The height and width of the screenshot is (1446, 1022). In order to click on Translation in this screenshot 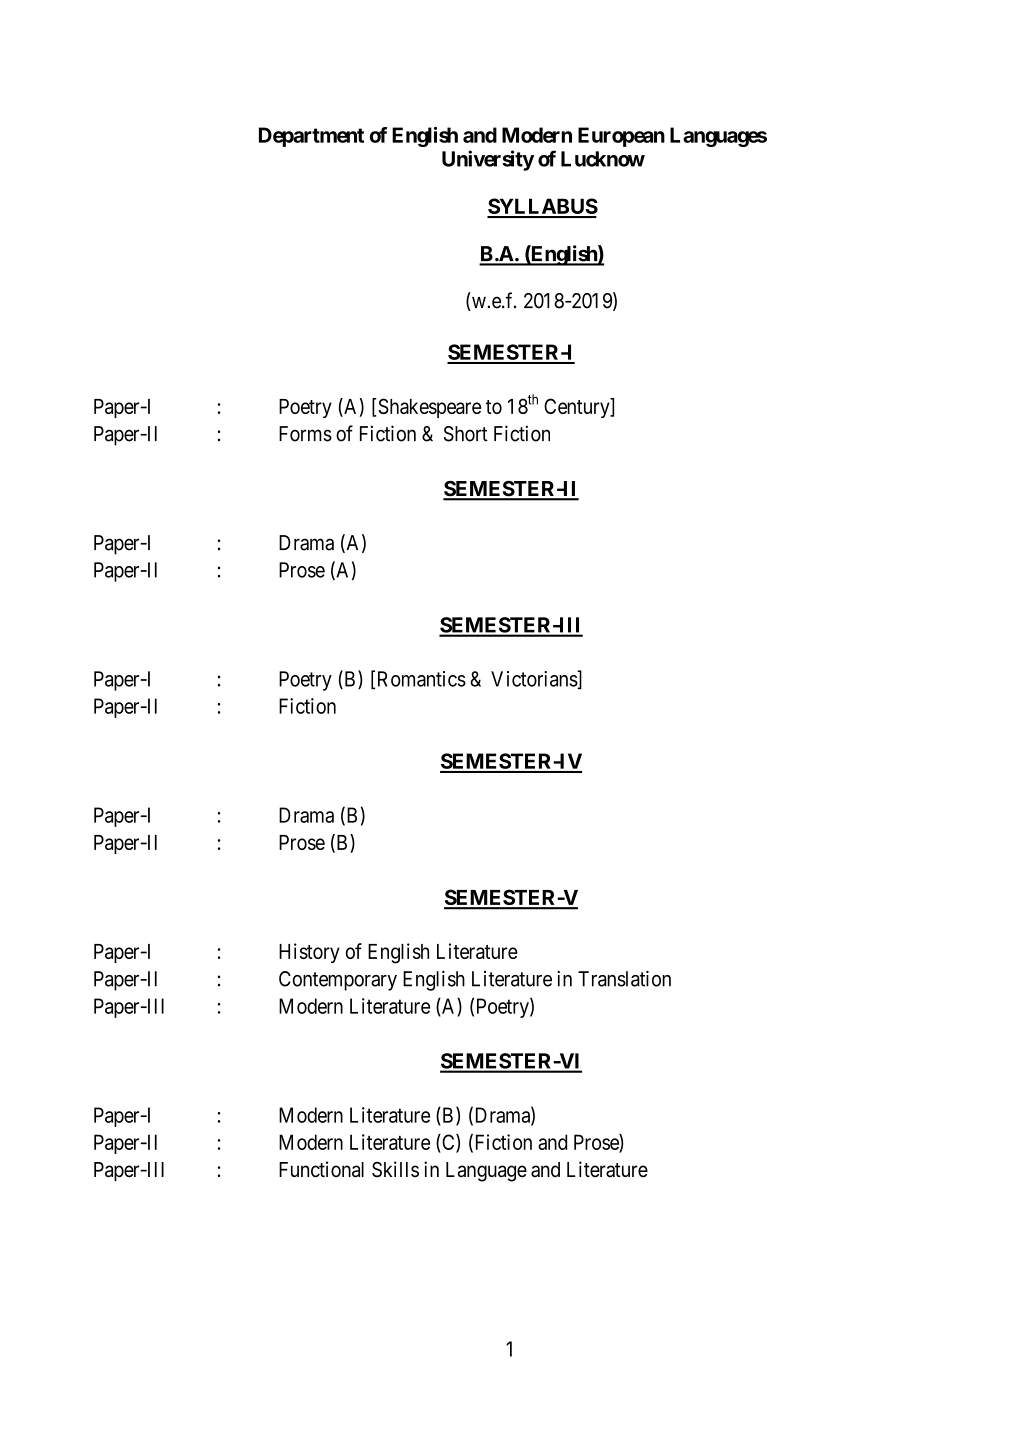, I will do `click(624, 979)`.
